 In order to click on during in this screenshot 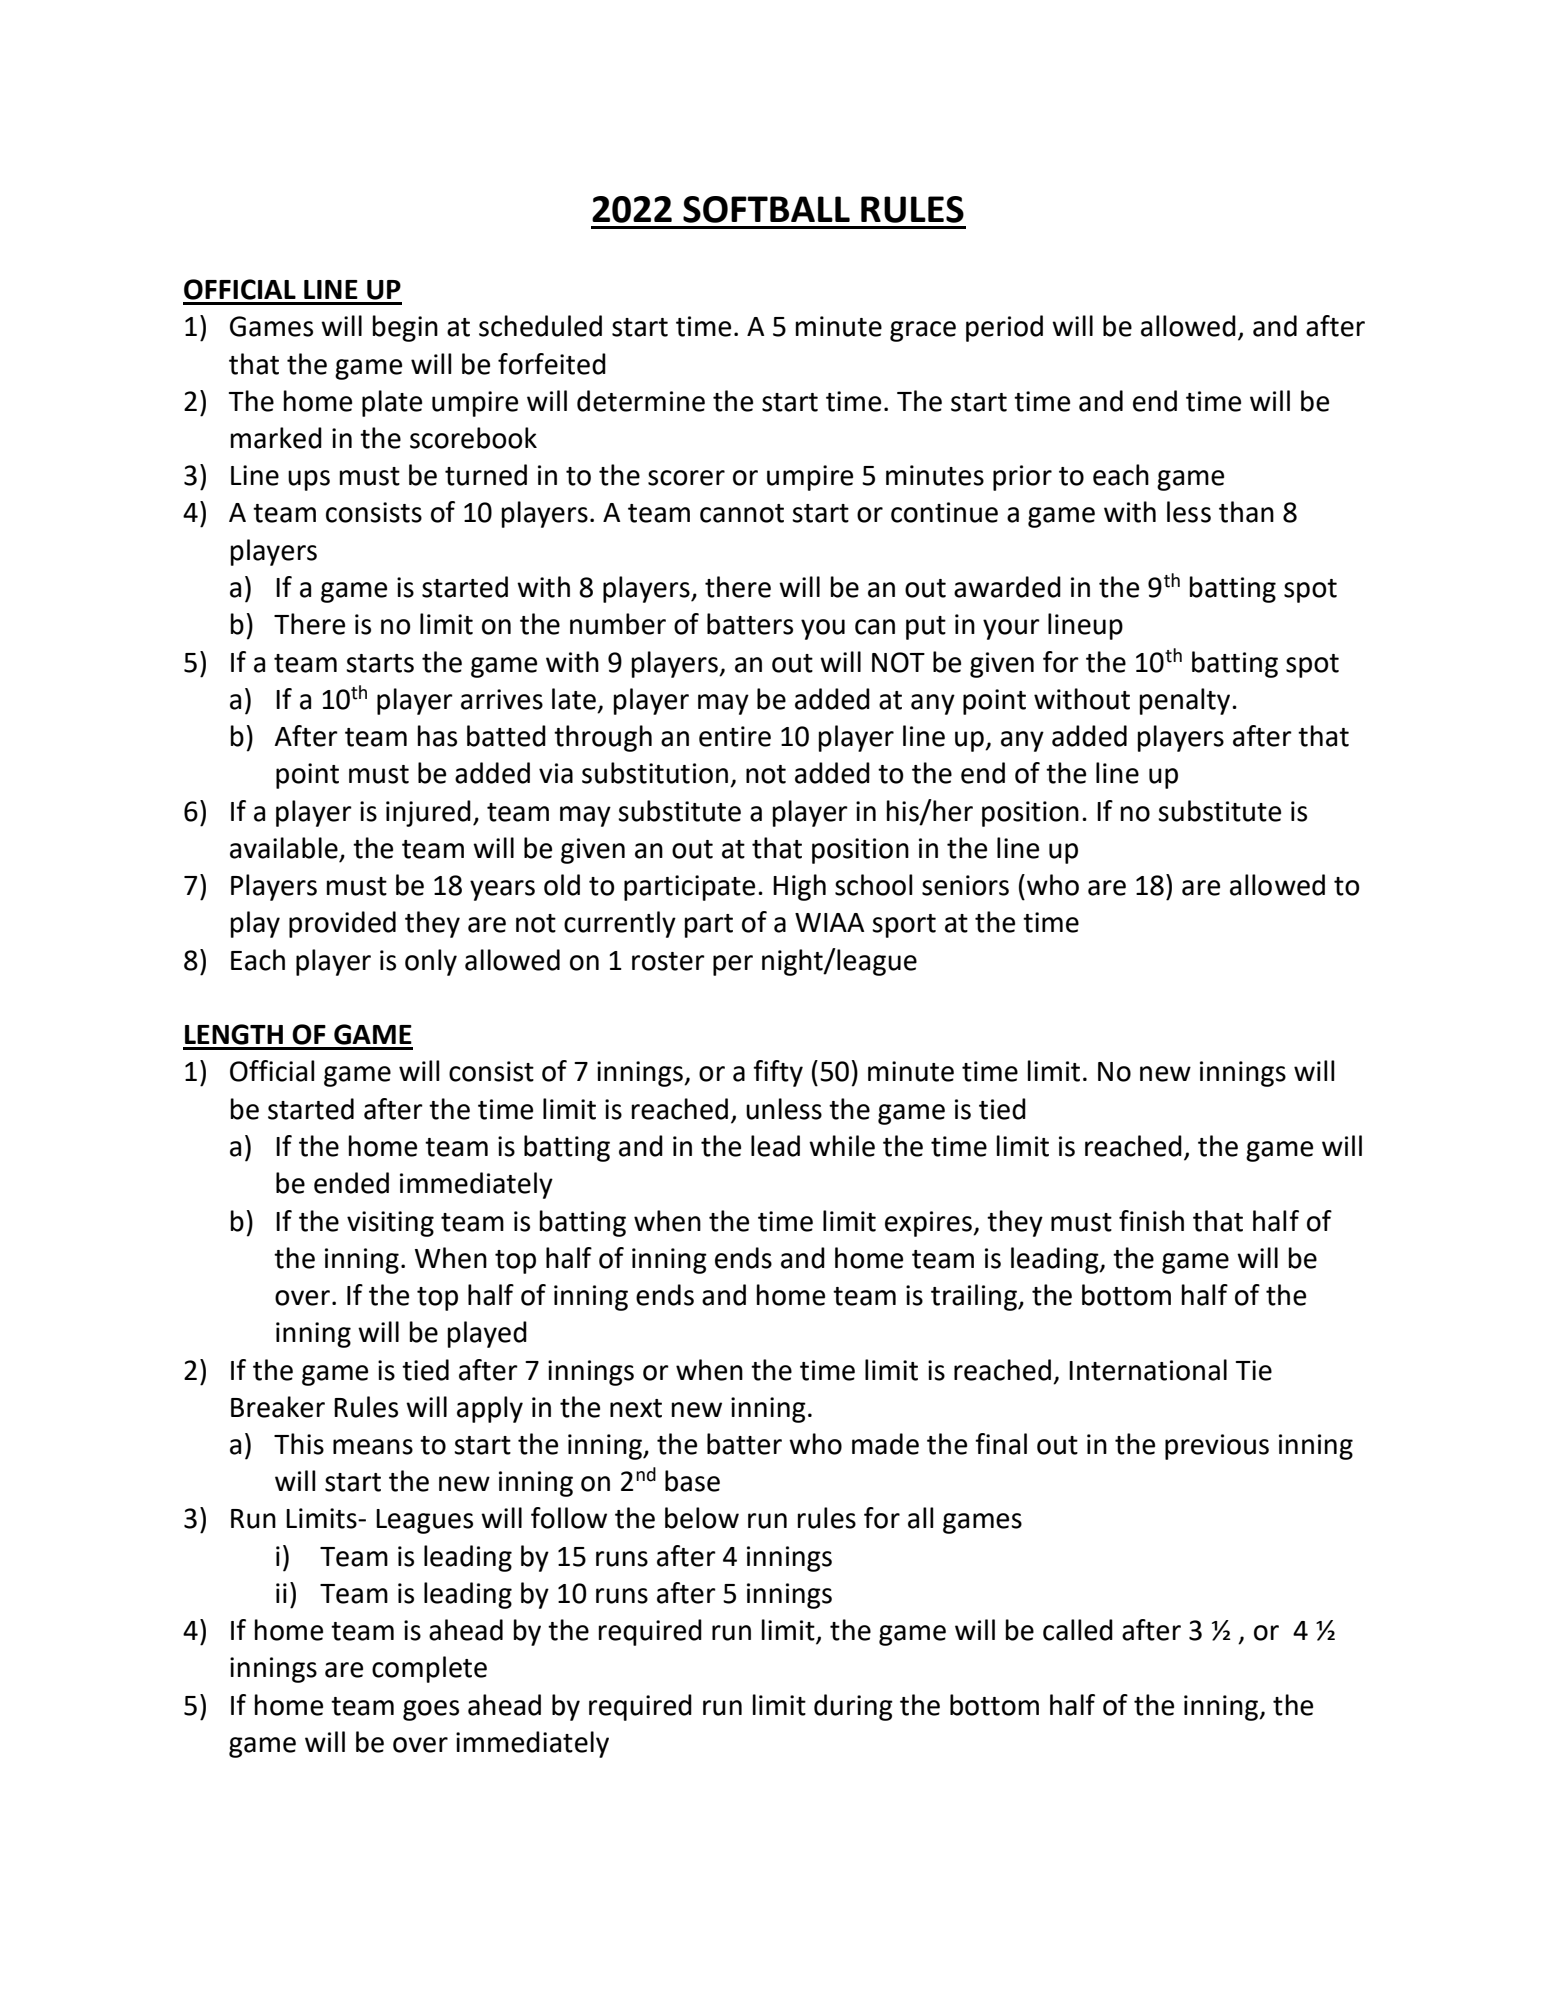, I will do `click(853, 1707)`.
